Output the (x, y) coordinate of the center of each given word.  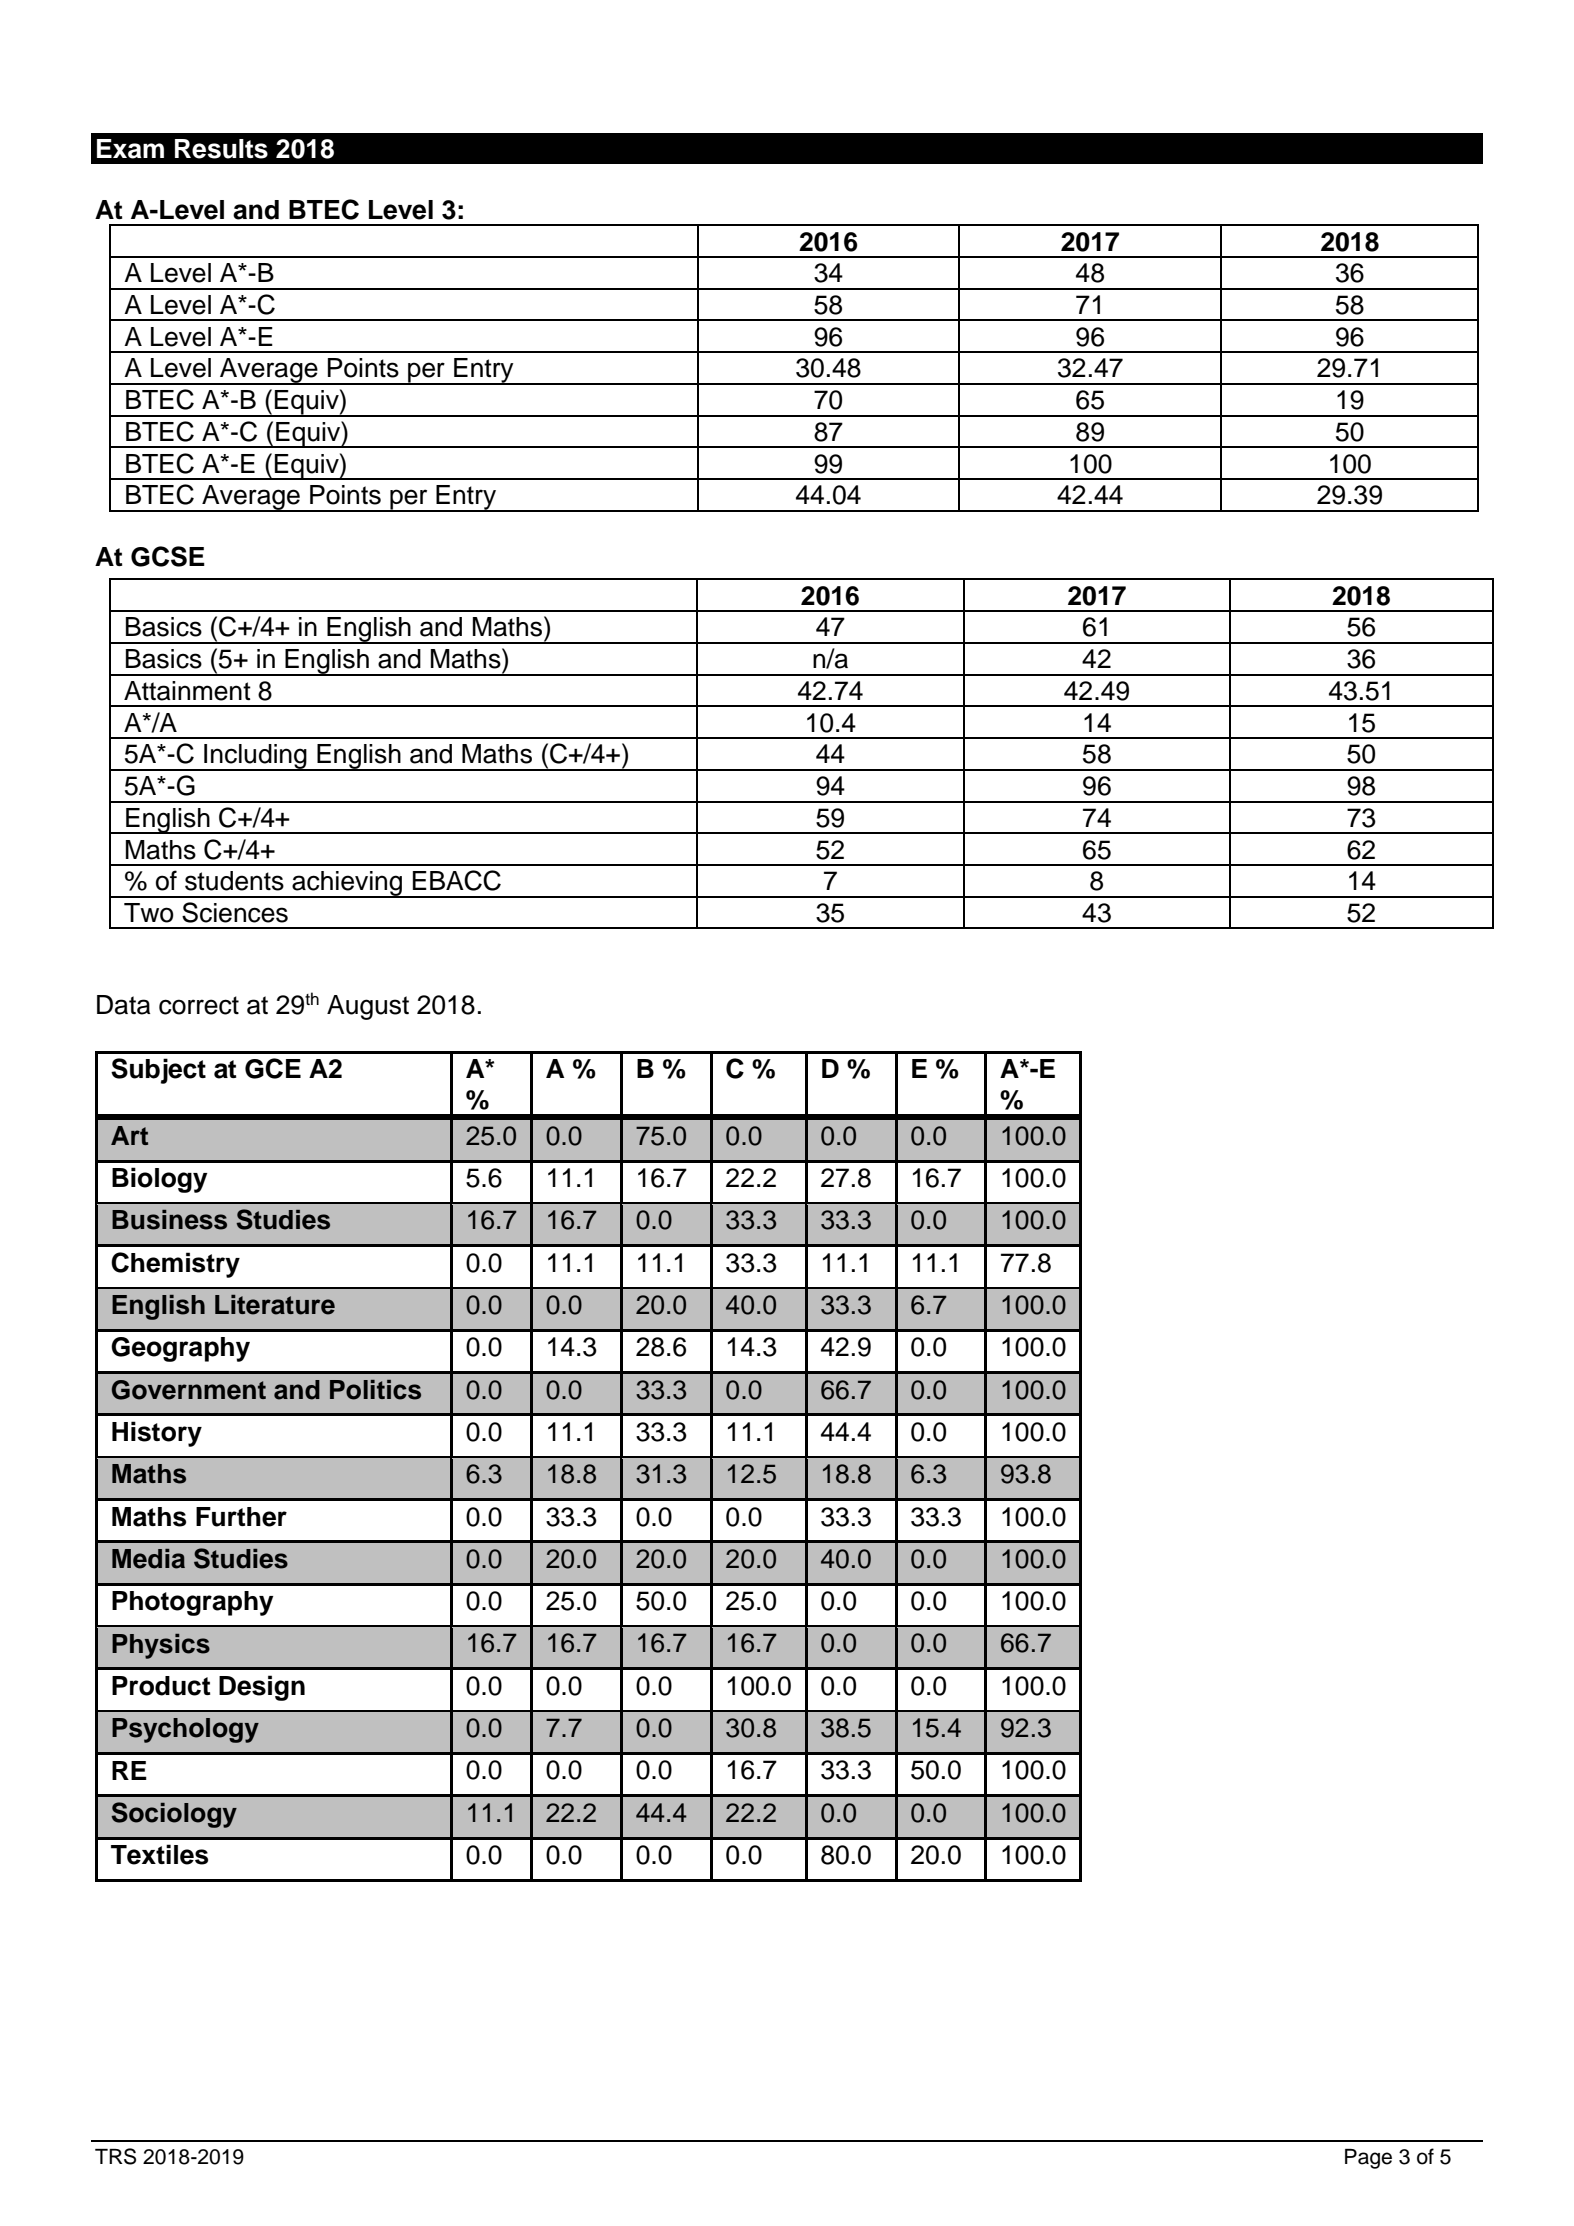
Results (221, 149)
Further (241, 1517)
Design (262, 1688)
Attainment (187, 691)
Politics (375, 1390)
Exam (130, 149)
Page (1368, 2159)
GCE (273, 1068)
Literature (275, 1305)
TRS (115, 2156)
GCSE (168, 556)
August (368, 1007)
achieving (347, 884)
